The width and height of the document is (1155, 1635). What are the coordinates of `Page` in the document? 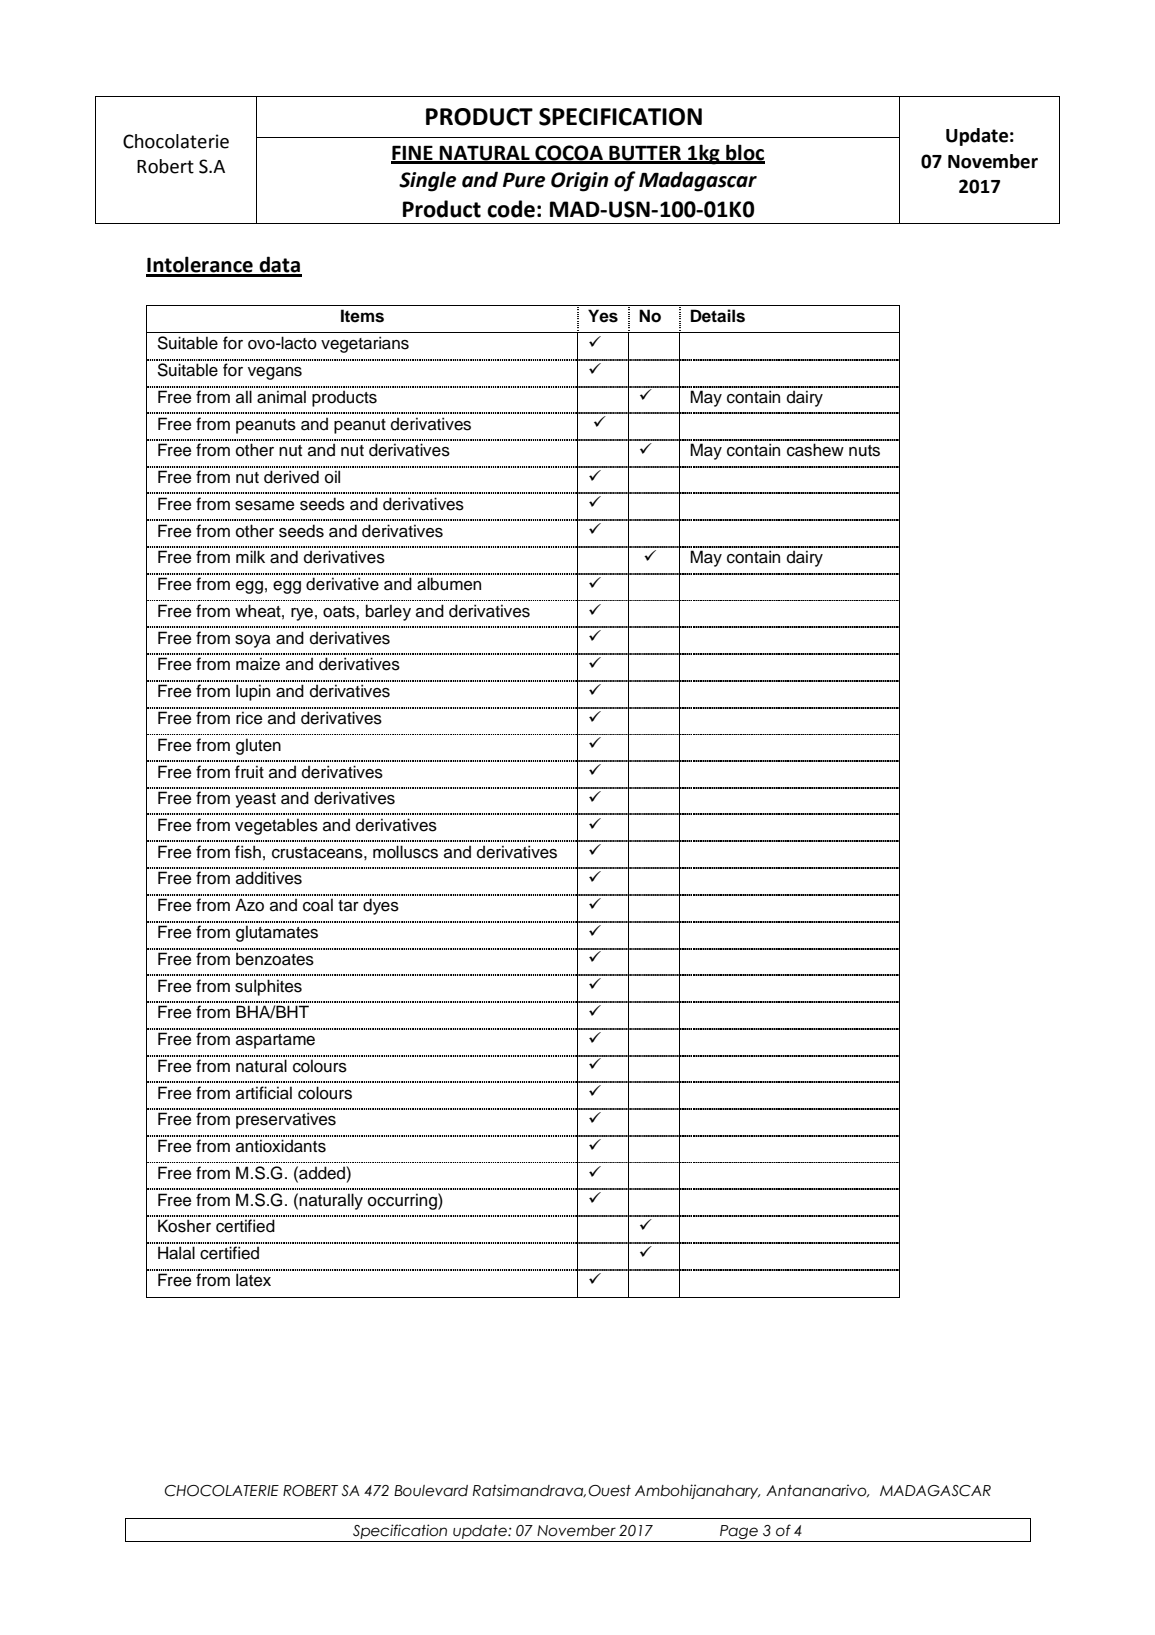 It's located at (739, 1532).
